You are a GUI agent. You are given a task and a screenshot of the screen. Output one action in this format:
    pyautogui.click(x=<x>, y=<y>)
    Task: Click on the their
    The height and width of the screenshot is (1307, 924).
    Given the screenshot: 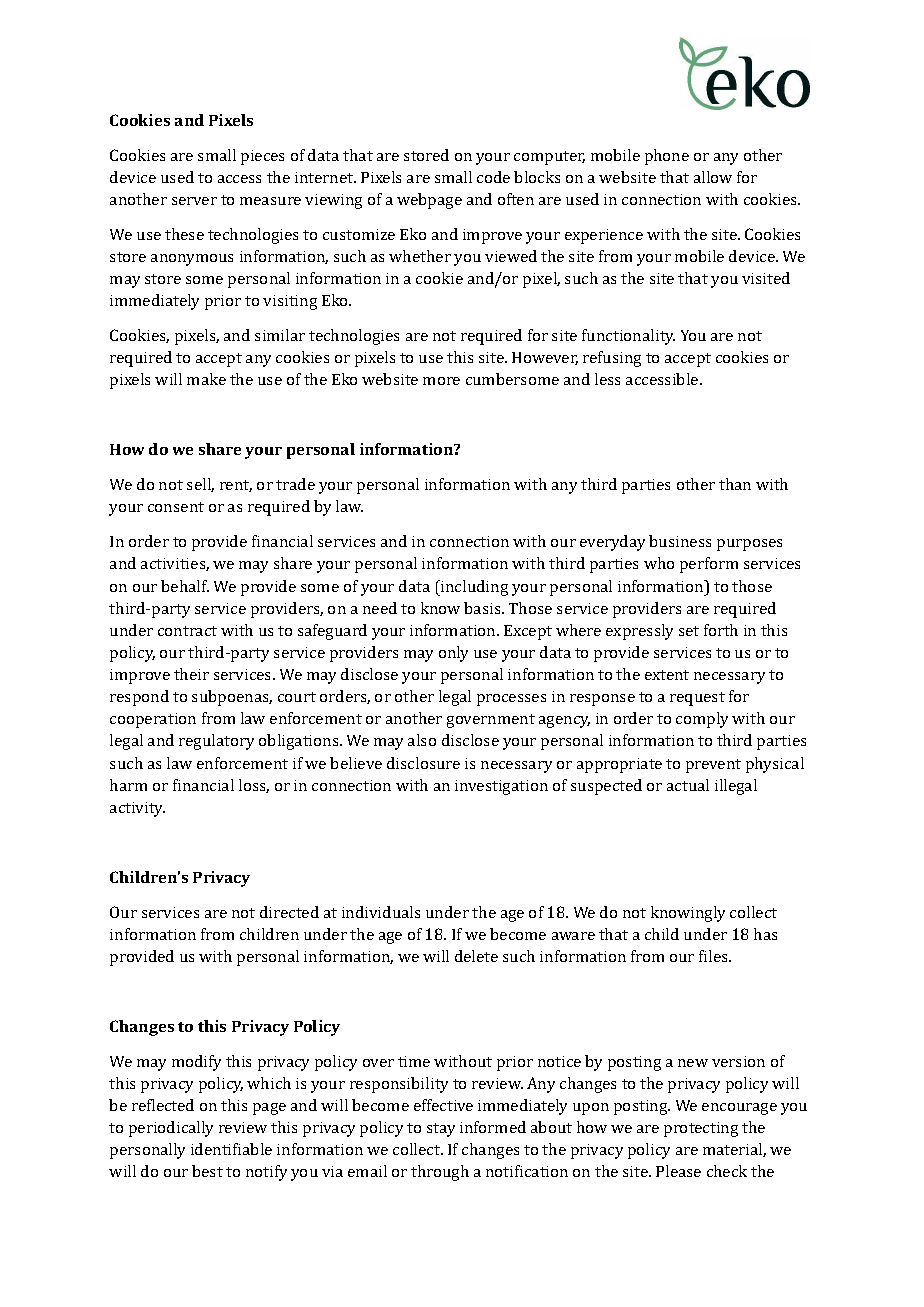 What is the action you would take?
    pyautogui.click(x=191, y=674)
